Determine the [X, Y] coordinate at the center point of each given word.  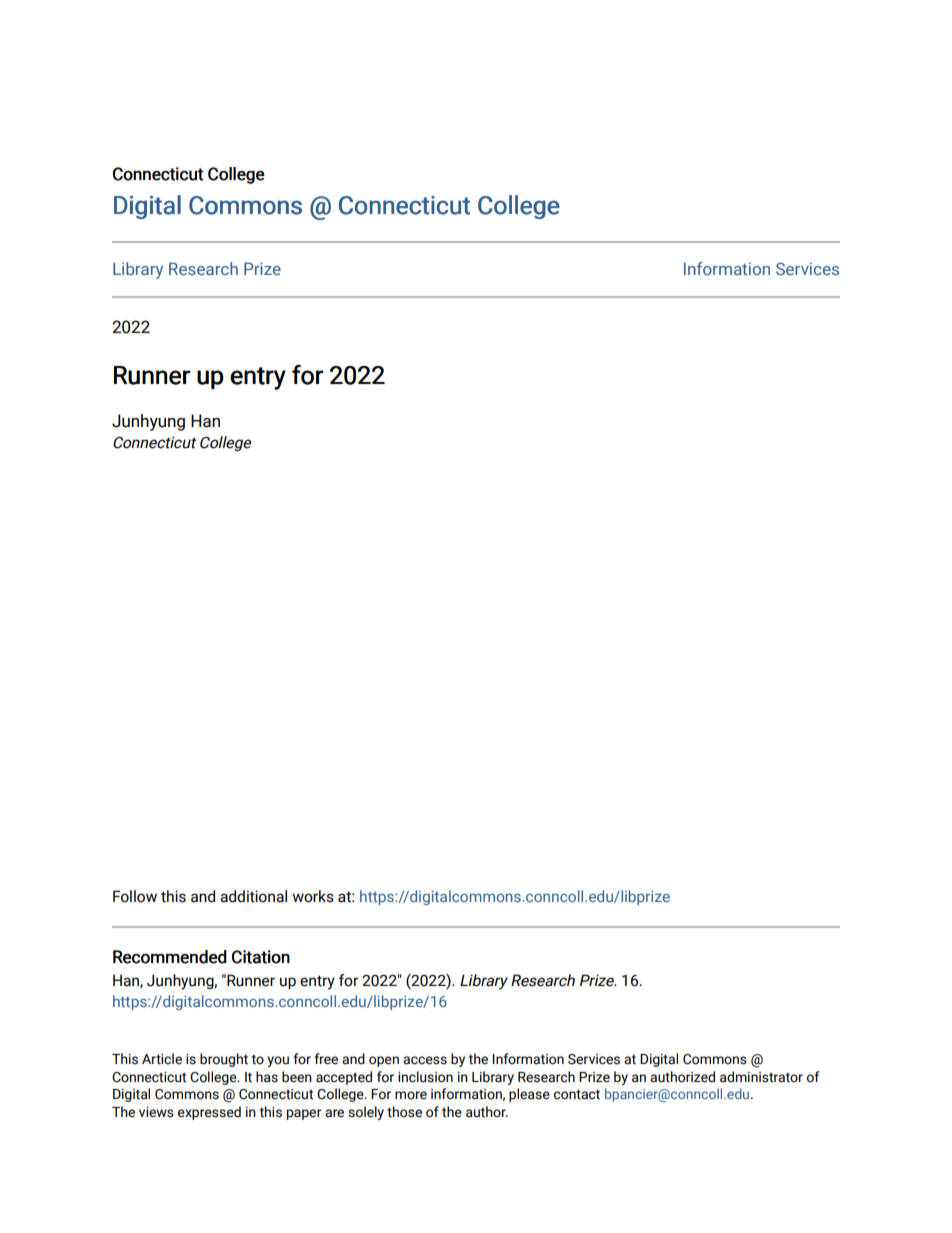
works [313, 896]
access [425, 1060]
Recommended [170, 957]
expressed [209, 1113]
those [404, 1112]
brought [224, 1060]
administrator [761, 1077]
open [384, 1061]
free [326, 1059]
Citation [261, 957]
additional [253, 896]
